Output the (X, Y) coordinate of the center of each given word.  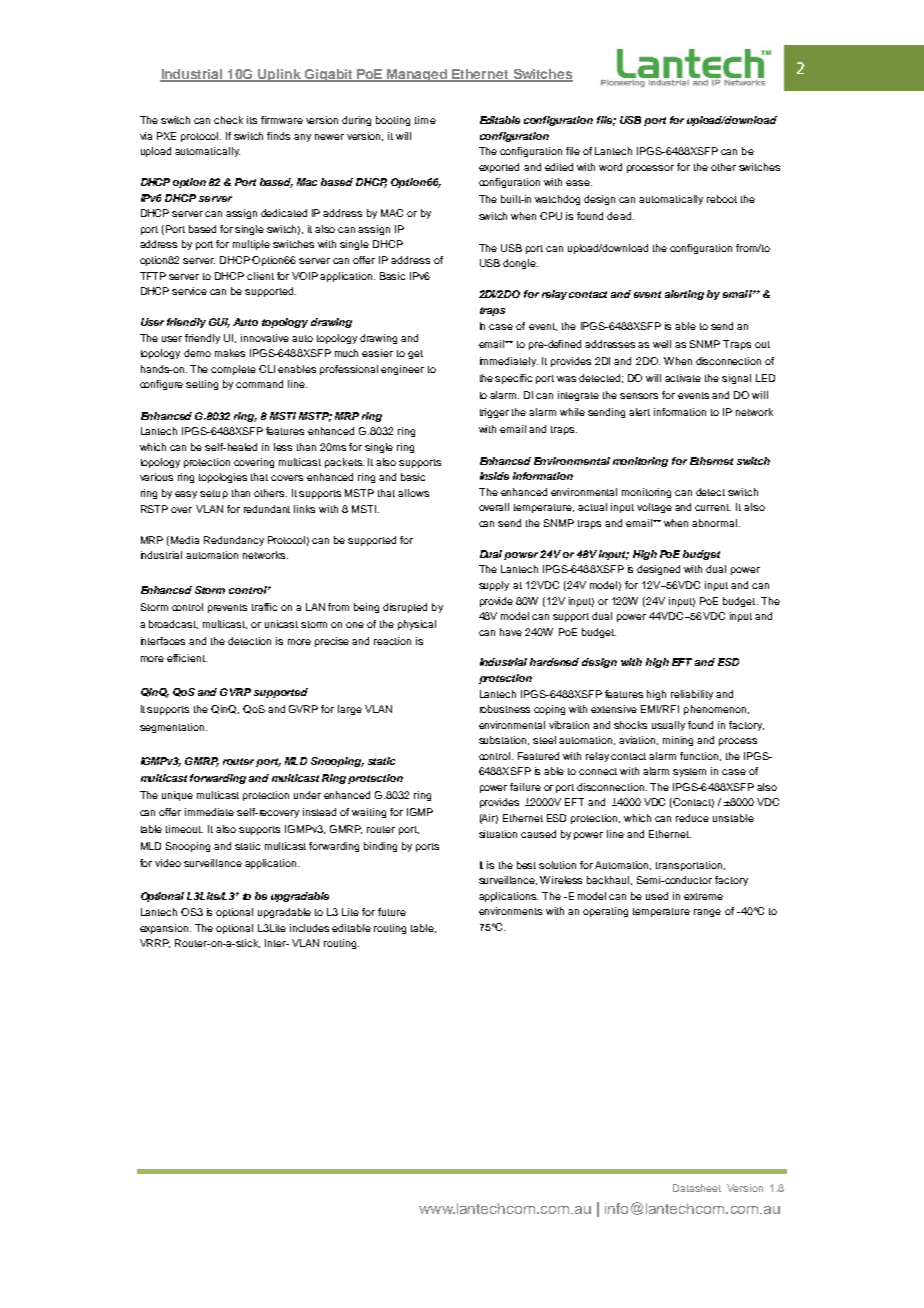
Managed (417, 75)
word (610, 167)
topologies (223, 478)
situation (498, 834)
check (228, 120)
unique (177, 796)
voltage (654, 508)
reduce (692, 818)
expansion (165, 929)
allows (413, 493)
